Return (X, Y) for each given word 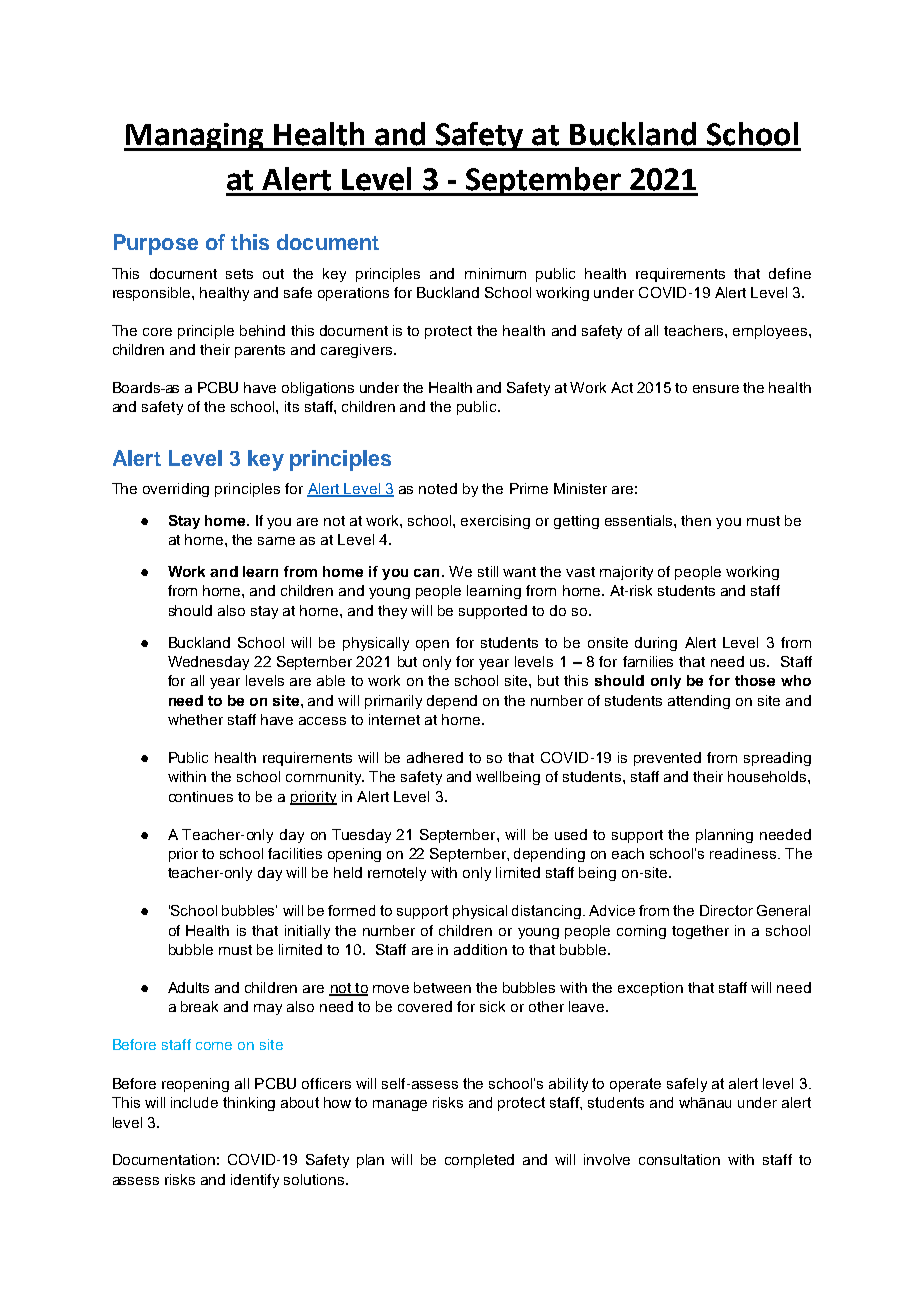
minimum (495, 273)
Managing (195, 137)
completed (479, 1161)
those (755, 680)
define (790, 273)
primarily (393, 702)
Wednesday (208, 663)
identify (255, 1181)
